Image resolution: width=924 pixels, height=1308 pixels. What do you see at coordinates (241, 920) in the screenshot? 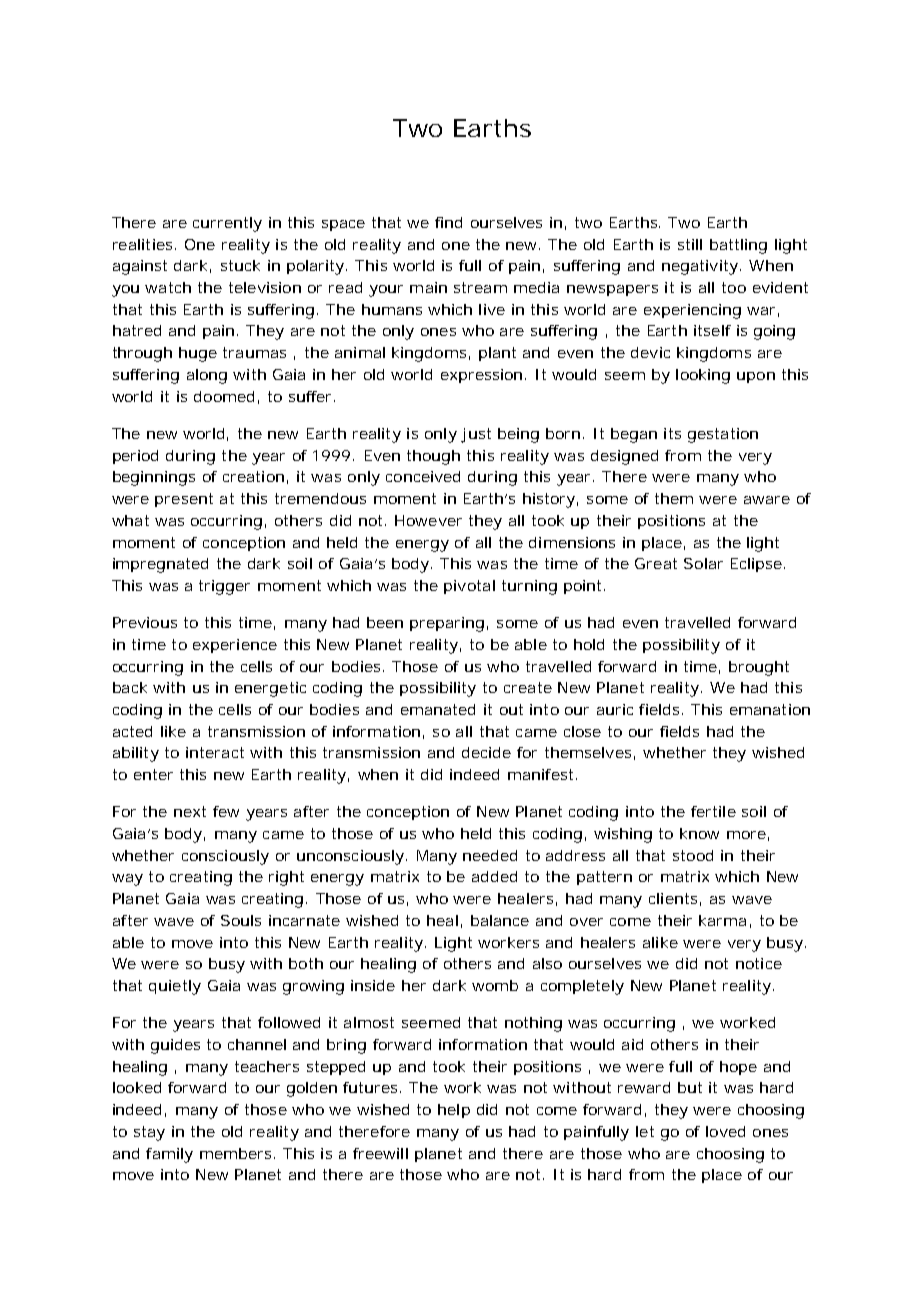
I see `Souls` at bounding box center [241, 920].
